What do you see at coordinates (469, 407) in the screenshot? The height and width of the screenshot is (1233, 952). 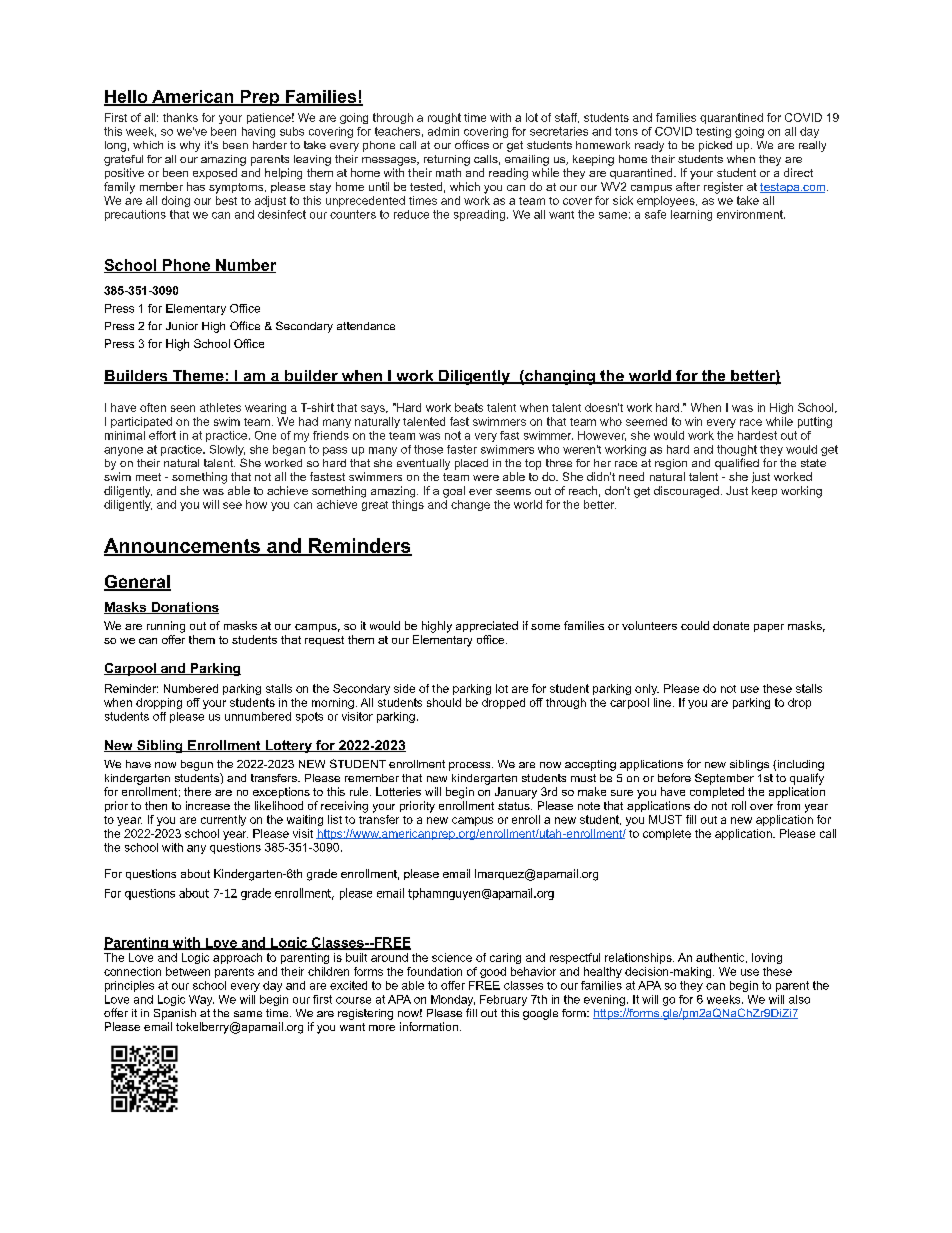 I see `beats` at bounding box center [469, 407].
